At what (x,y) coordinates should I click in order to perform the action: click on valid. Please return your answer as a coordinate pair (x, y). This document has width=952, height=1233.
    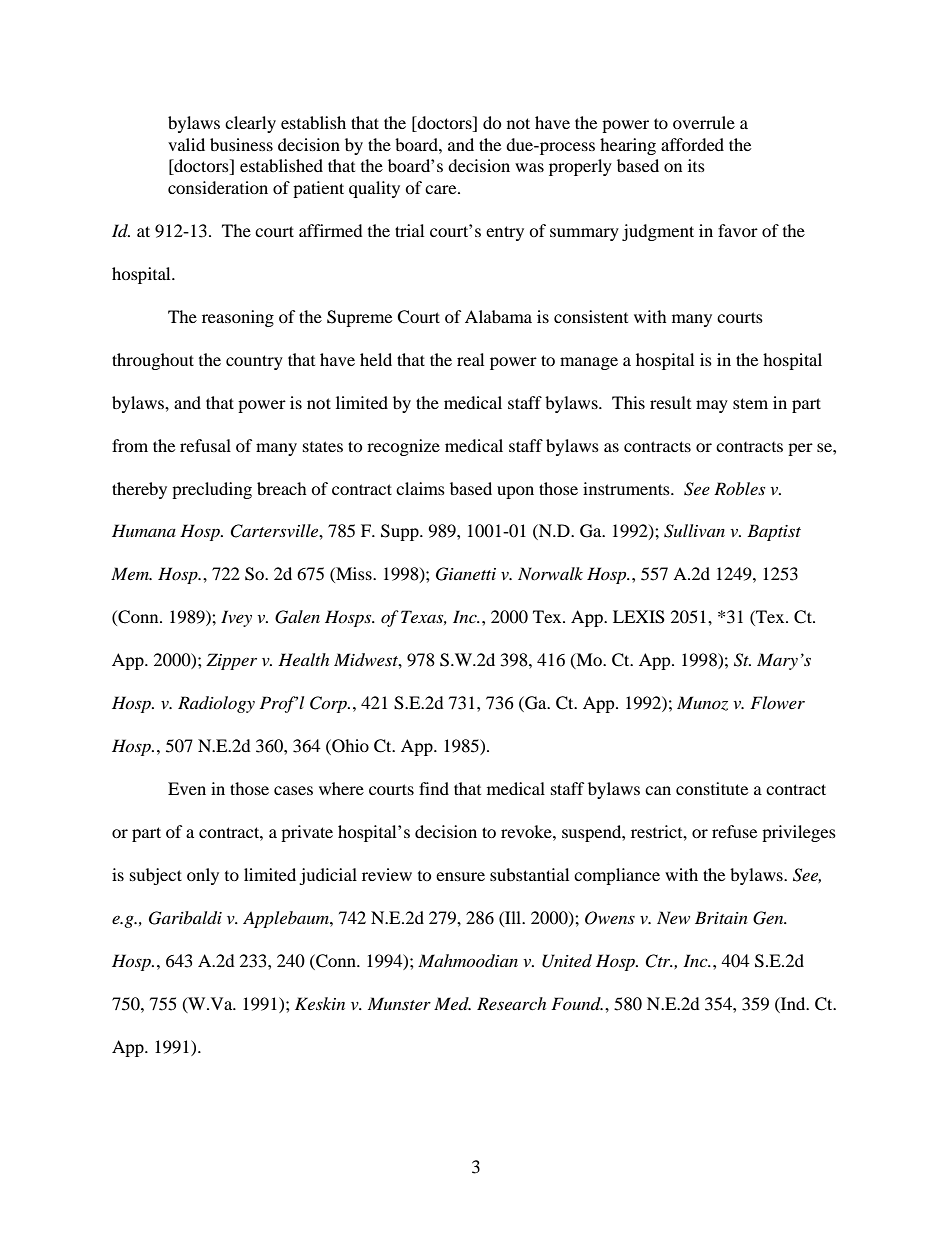
    Looking at the image, I should click on (186, 144).
